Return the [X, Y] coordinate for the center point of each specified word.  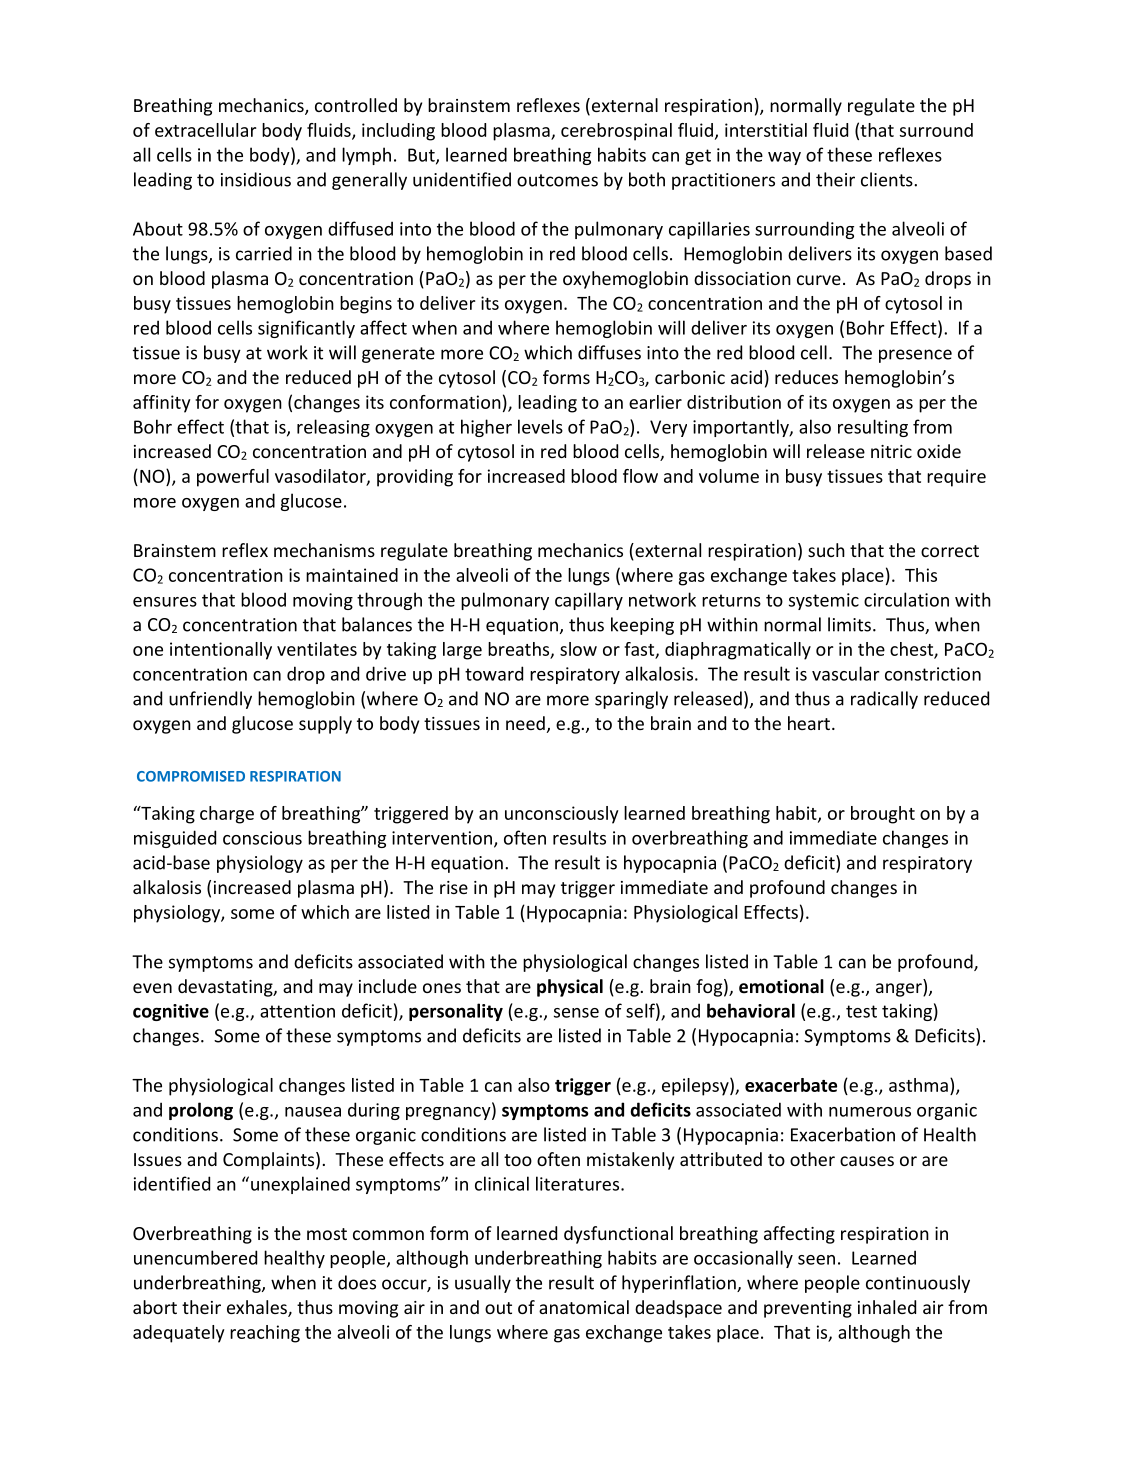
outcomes [557, 180]
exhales [258, 1308]
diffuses [609, 352]
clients [888, 179]
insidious [256, 179]
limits [849, 624]
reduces [806, 377]
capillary [589, 601]
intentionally [221, 651]
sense [576, 1013]
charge [227, 815]
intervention [442, 838]
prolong [201, 1111]
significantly [306, 329]
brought [883, 815]
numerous [870, 1112]
